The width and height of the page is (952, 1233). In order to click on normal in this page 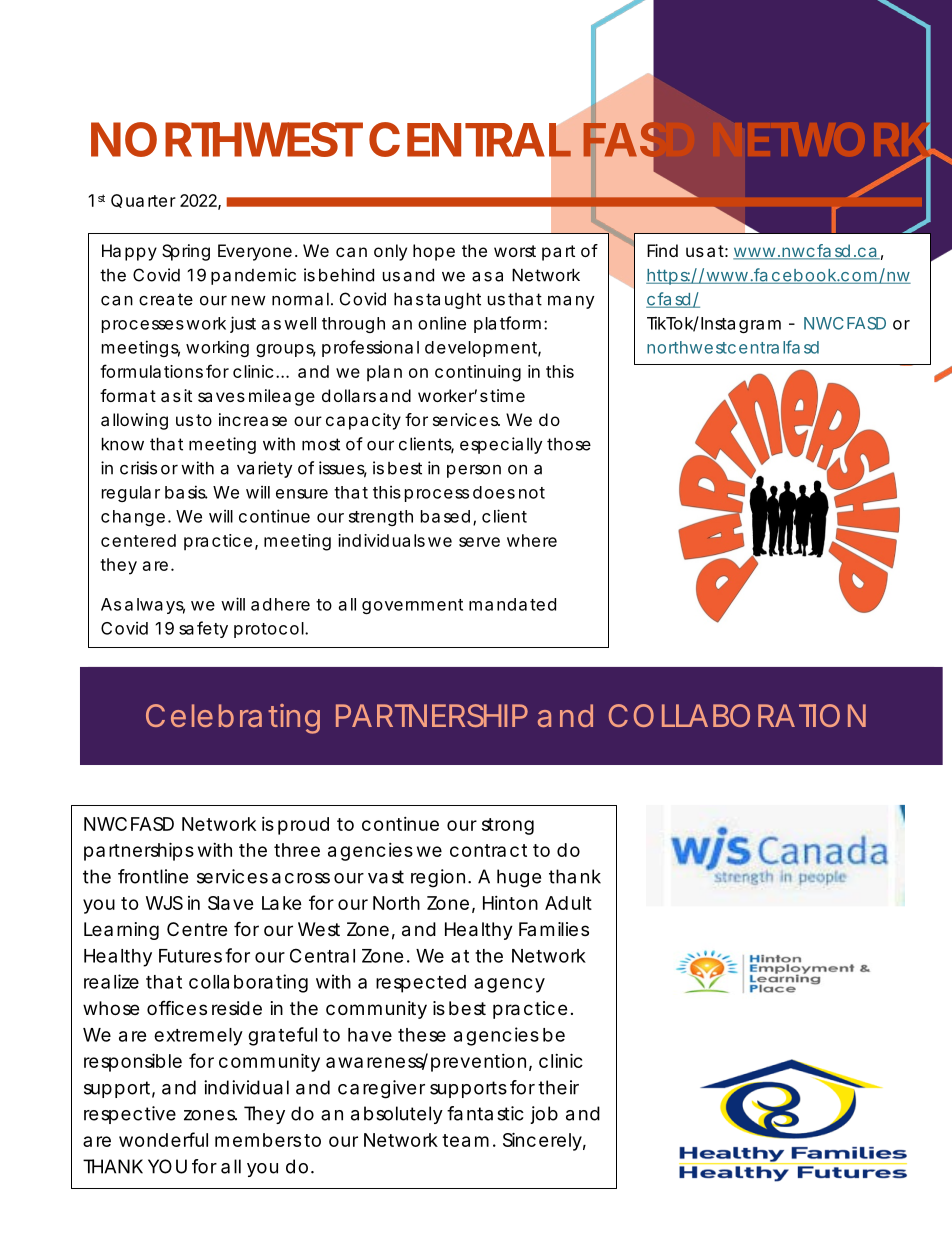, I will do `click(300, 299)`.
